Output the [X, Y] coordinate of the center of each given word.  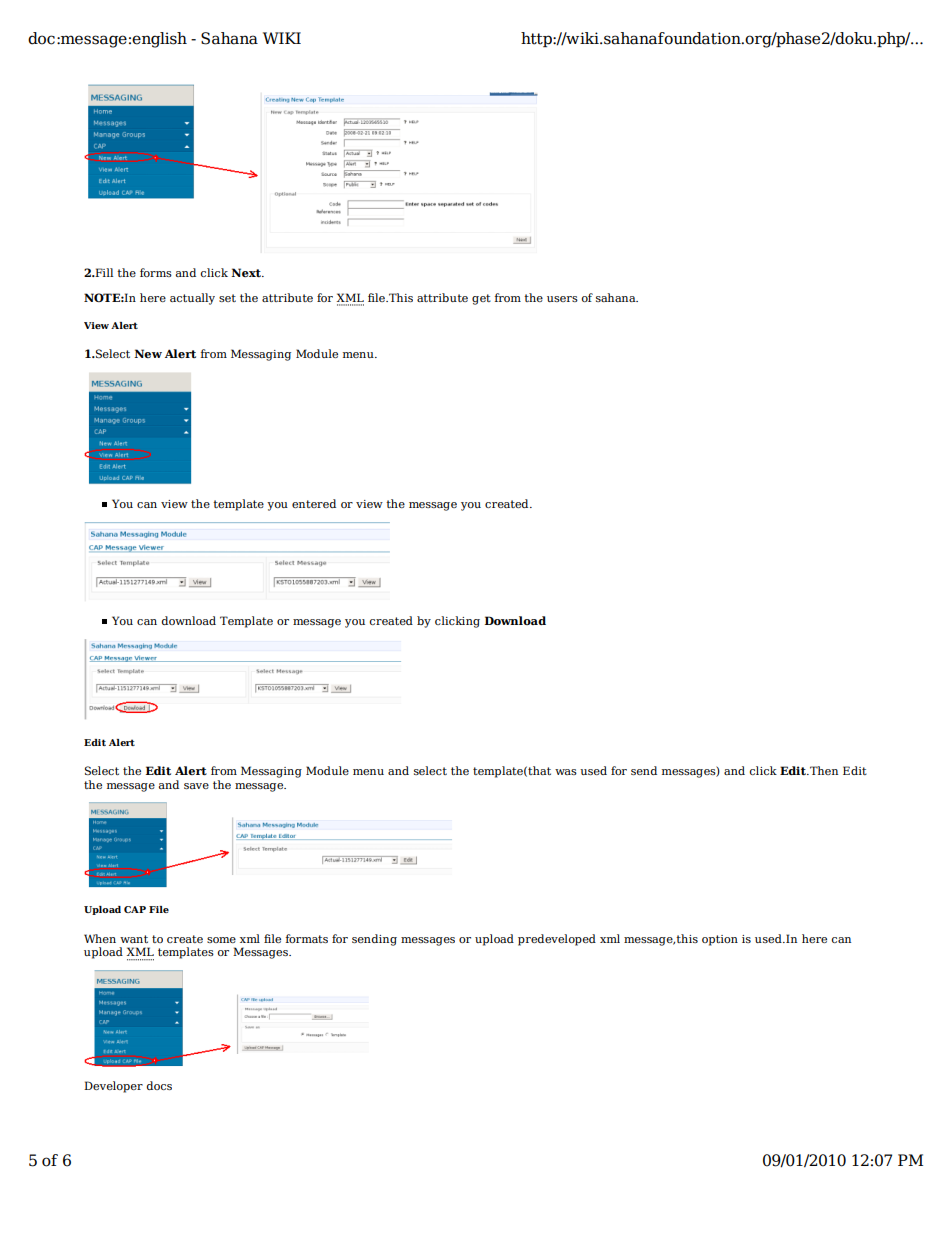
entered [314, 503]
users [562, 299]
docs [159, 1085]
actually [192, 299]
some [221, 940]
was [566, 772]
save [196, 786]
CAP [135, 909]
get [481, 299]
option [720, 940]
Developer [113, 1087]
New [148, 353]
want [134, 939]
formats [307, 938]
